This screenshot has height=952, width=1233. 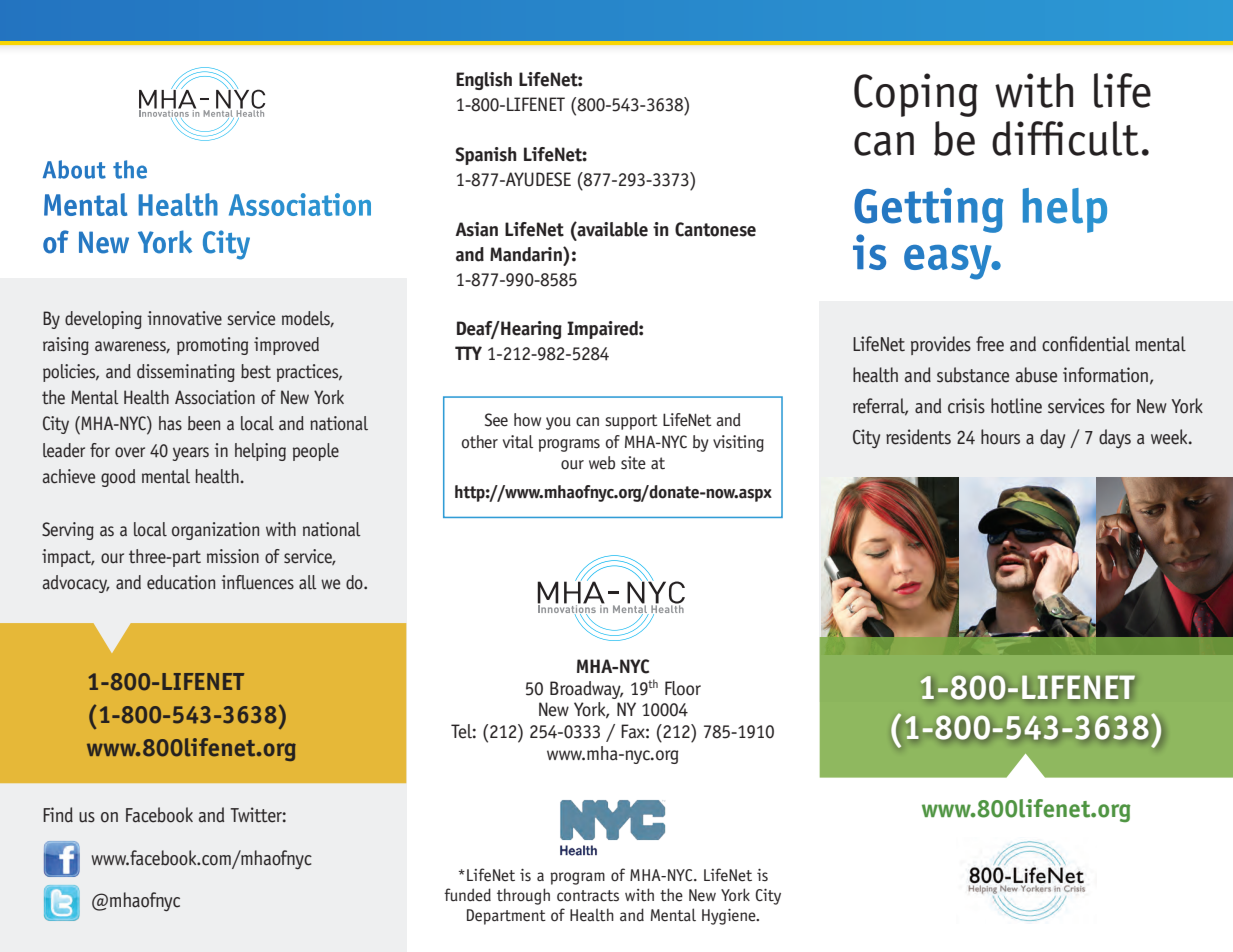 What do you see at coordinates (683, 688) in the screenshot?
I see `Floor` at bounding box center [683, 688].
